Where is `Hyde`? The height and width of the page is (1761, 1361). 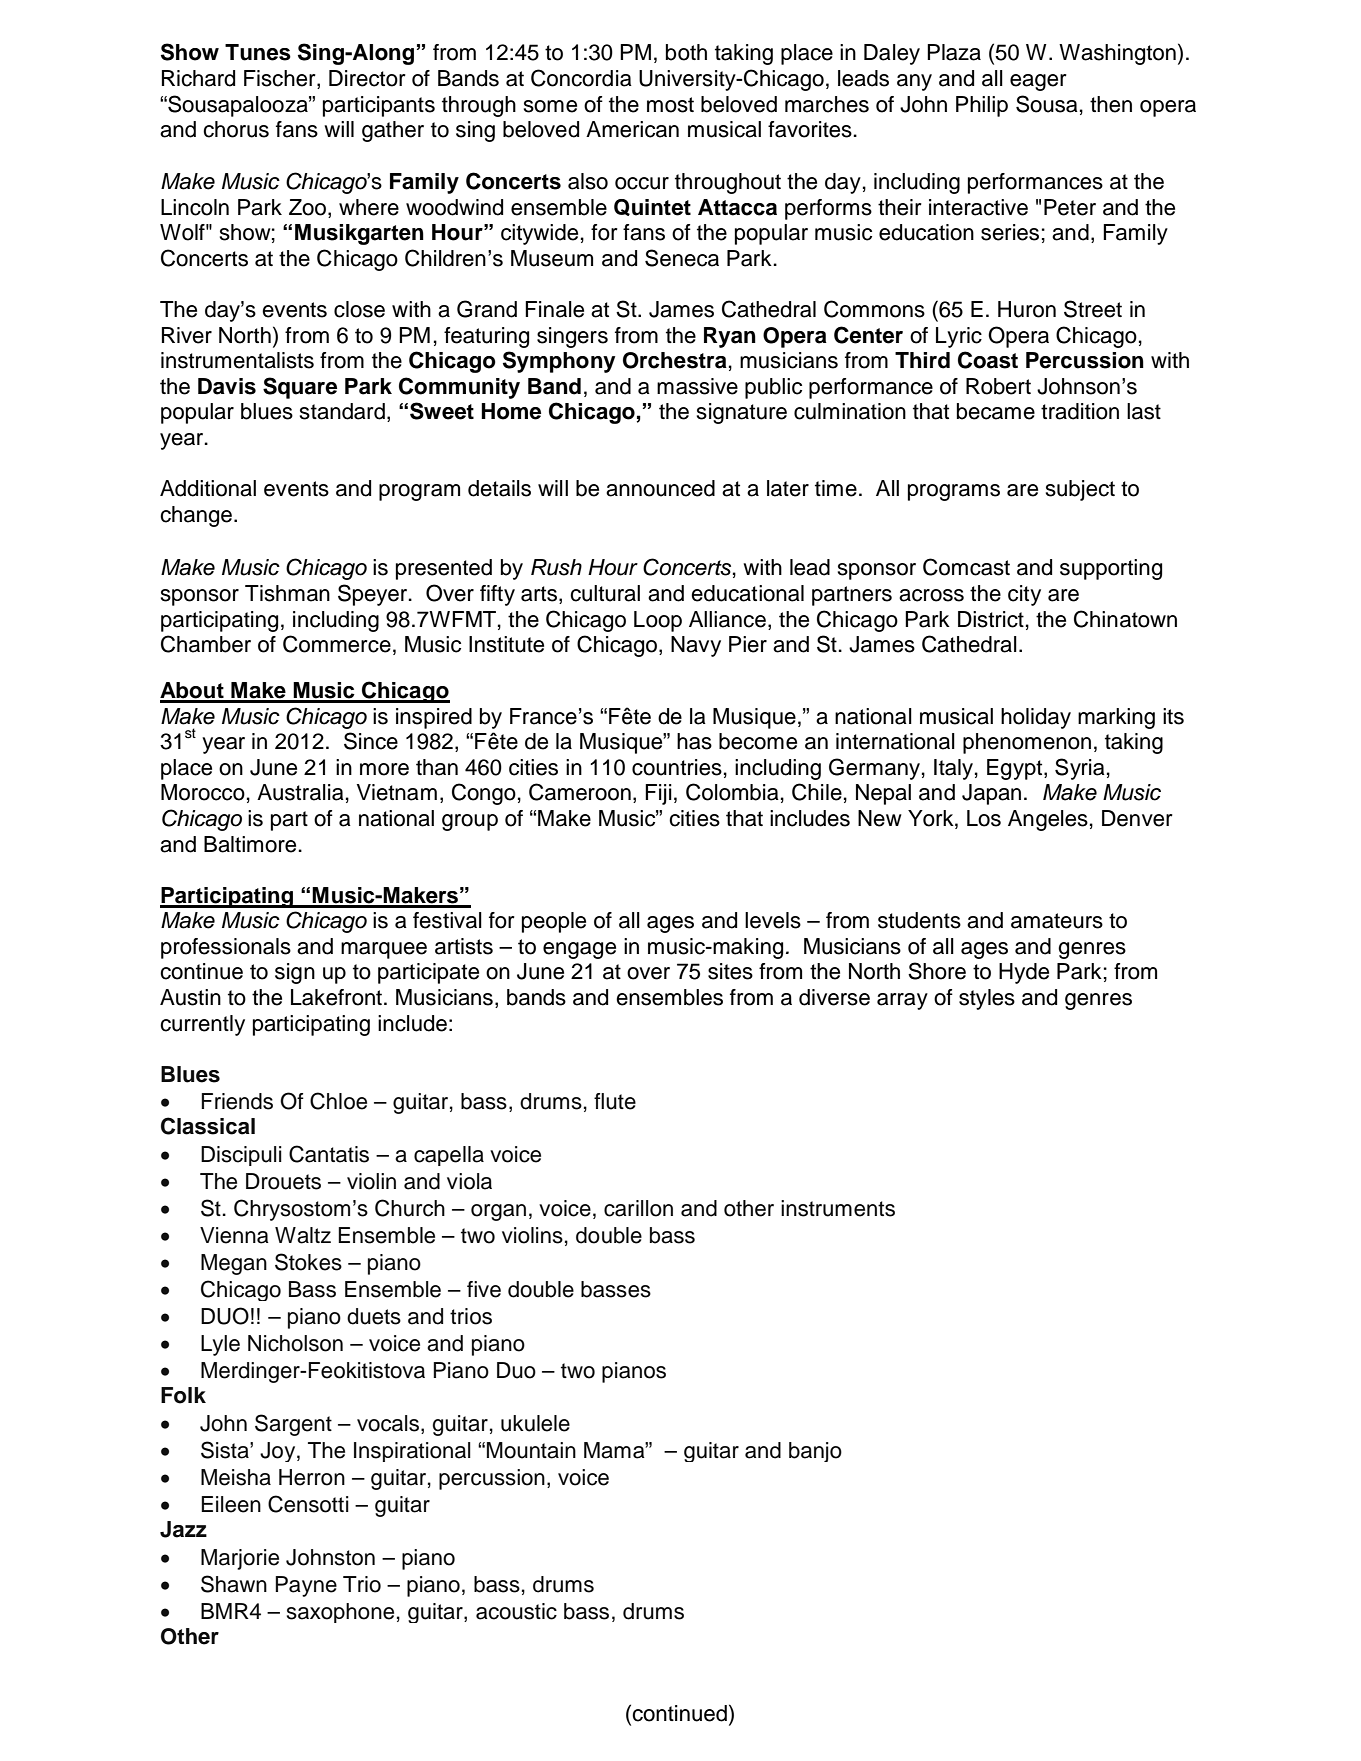
Hyde is located at coordinates (1024, 973).
